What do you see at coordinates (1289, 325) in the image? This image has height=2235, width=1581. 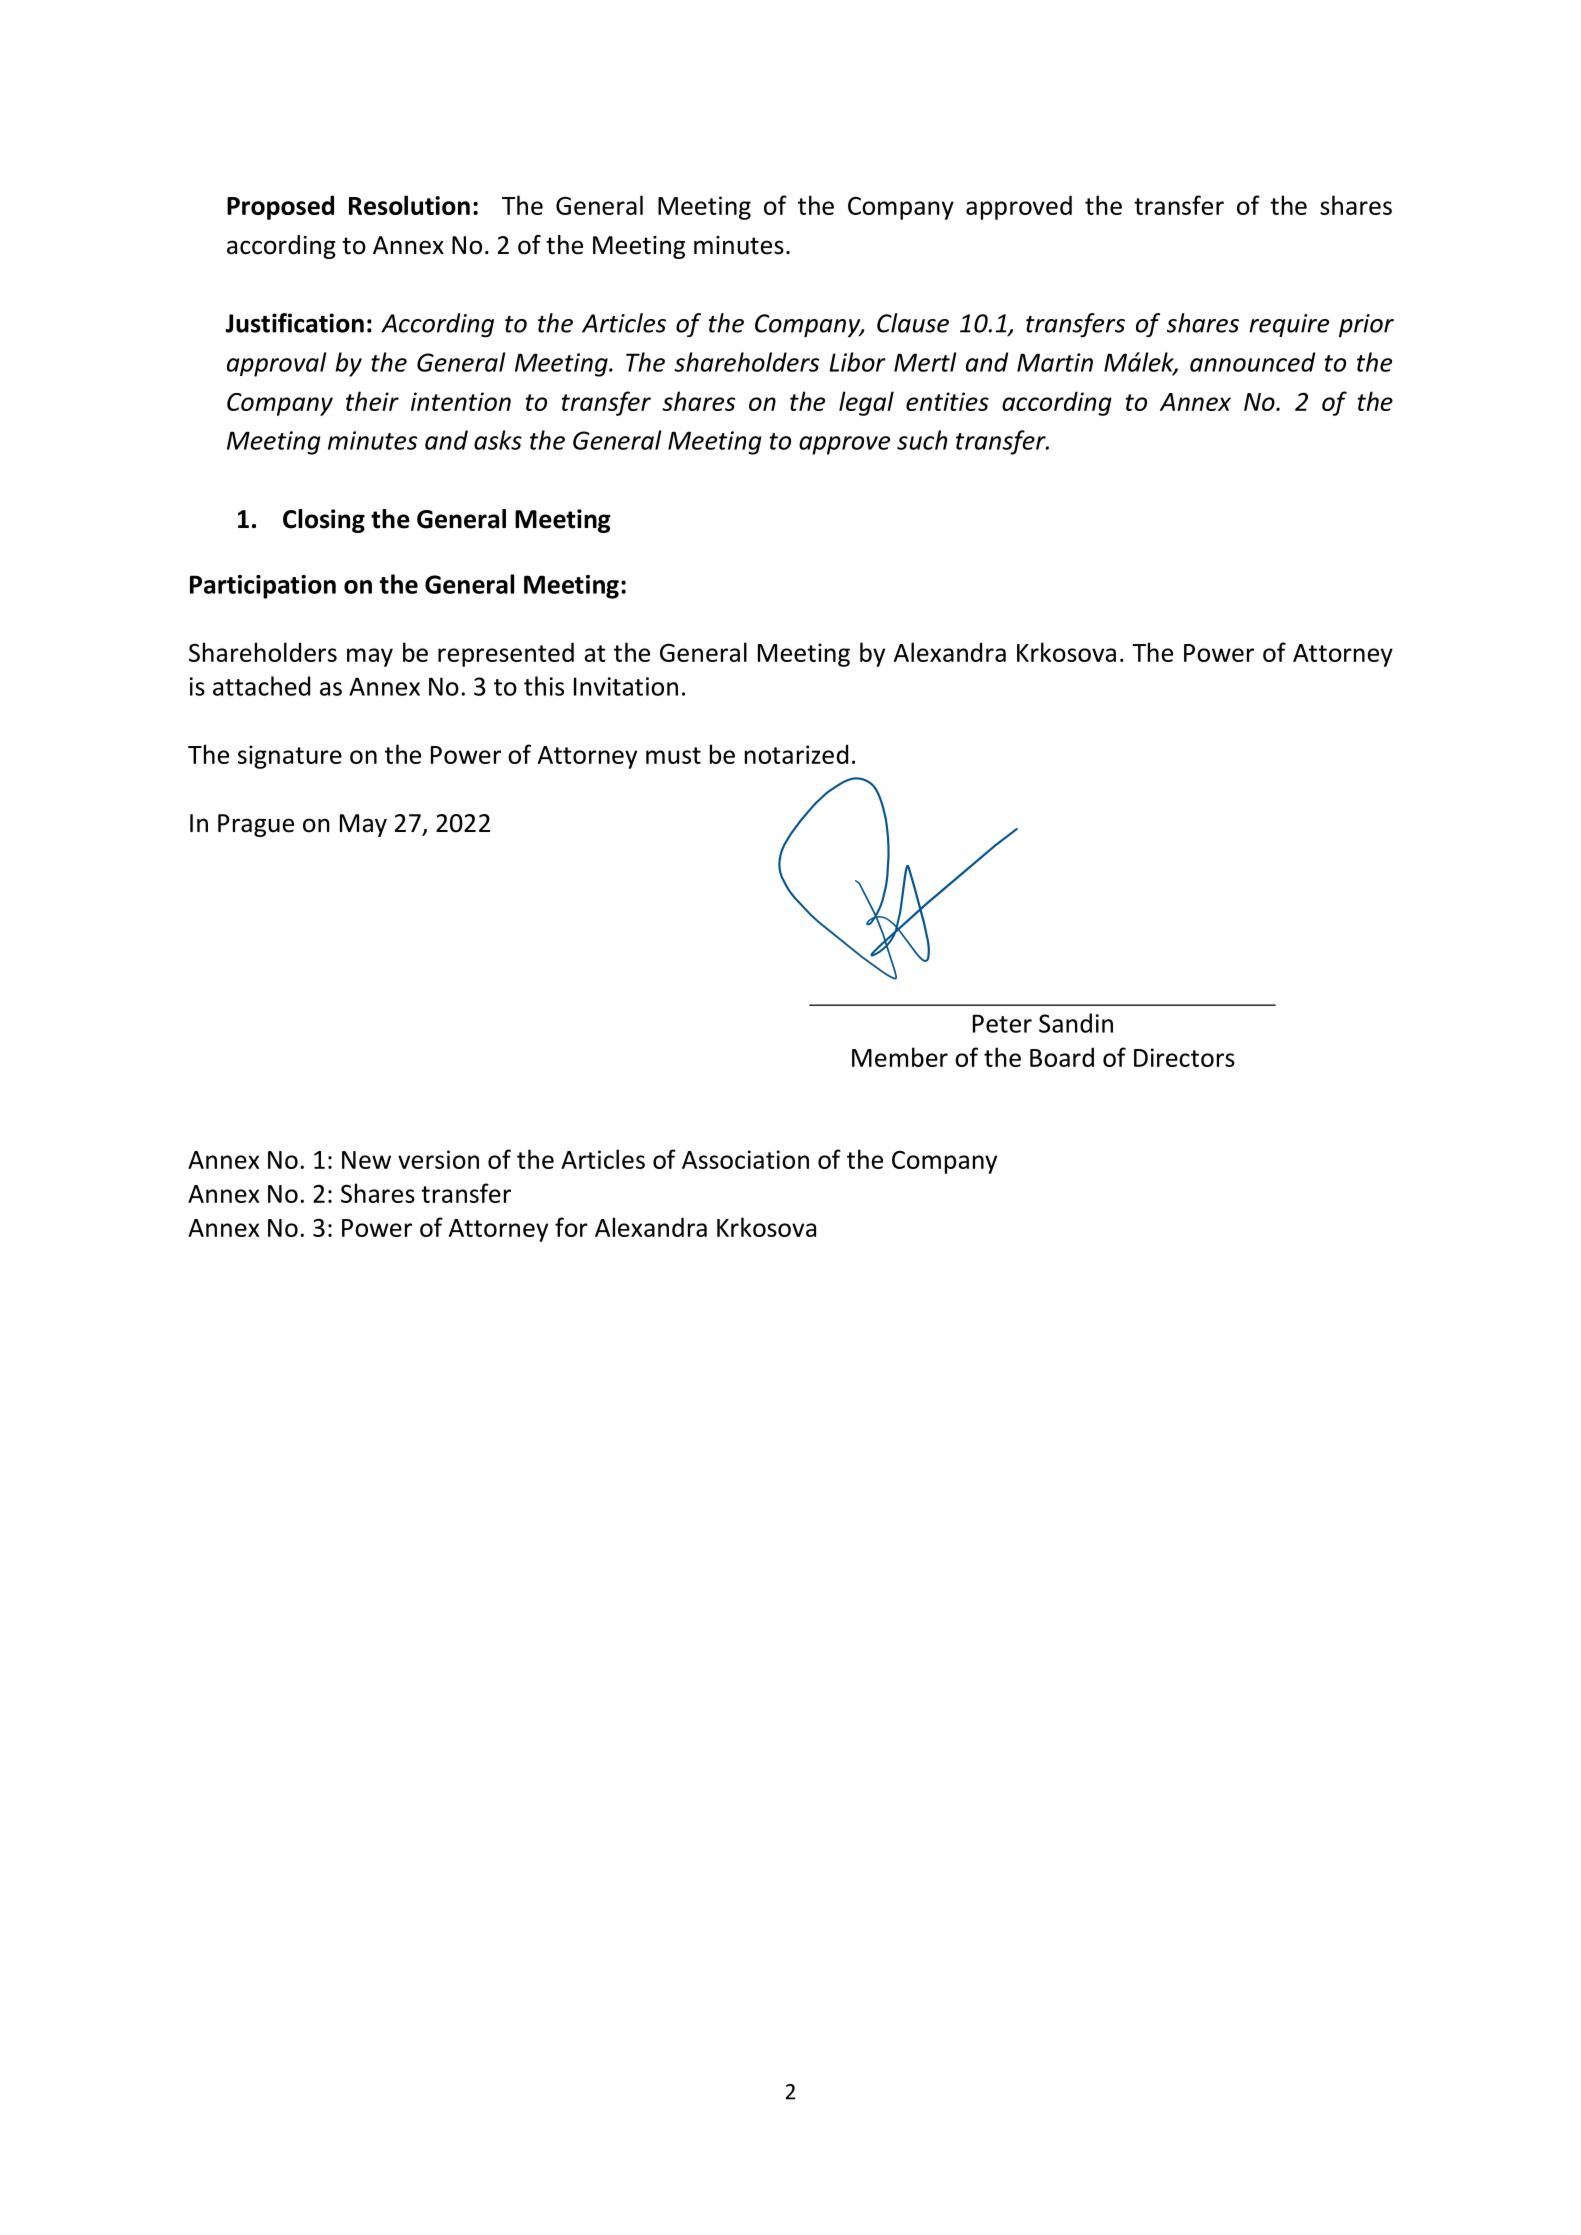 I see `require` at bounding box center [1289, 325].
